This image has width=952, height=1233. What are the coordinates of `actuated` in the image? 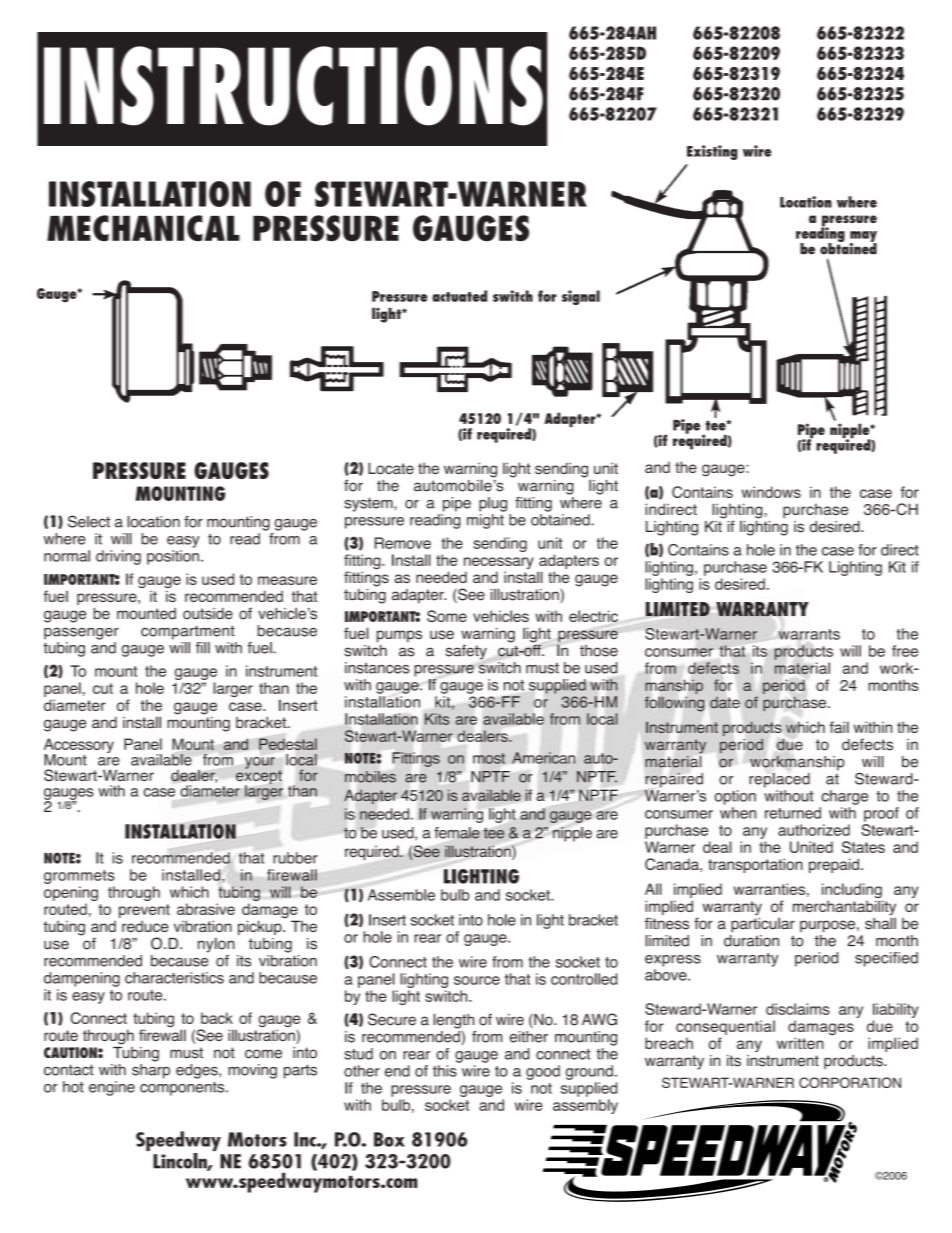 It's located at (459, 296).
